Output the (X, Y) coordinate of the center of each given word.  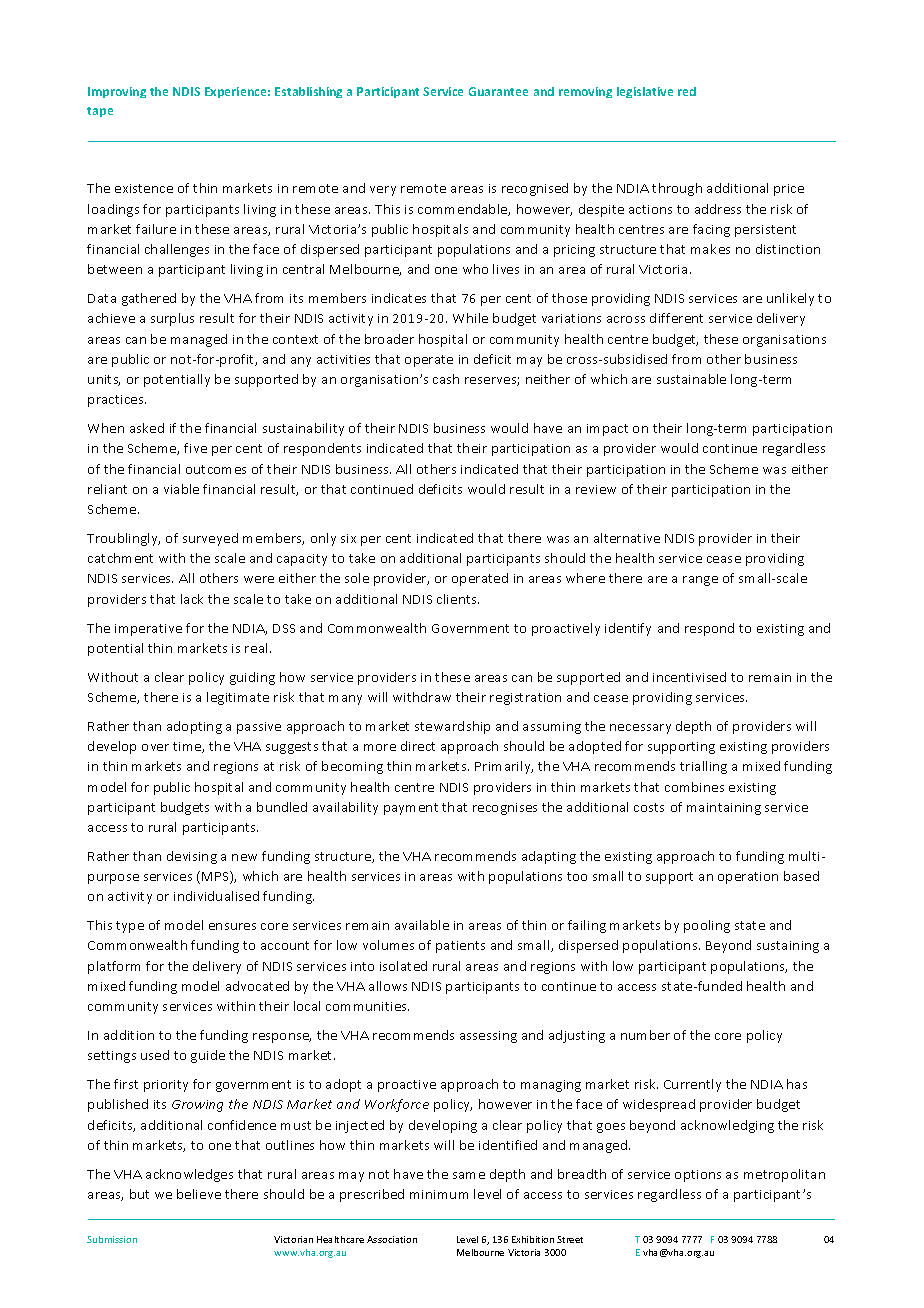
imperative (148, 630)
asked (147, 428)
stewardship (452, 727)
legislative (645, 92)
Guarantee (498, 91)
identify (628, 629)
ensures (232, 926)
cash (446, 379)
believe (199, 1194)
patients (460, 947)
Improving (117, 92)
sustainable (691, 379)
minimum (439, 1194)
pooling (707, 926)
